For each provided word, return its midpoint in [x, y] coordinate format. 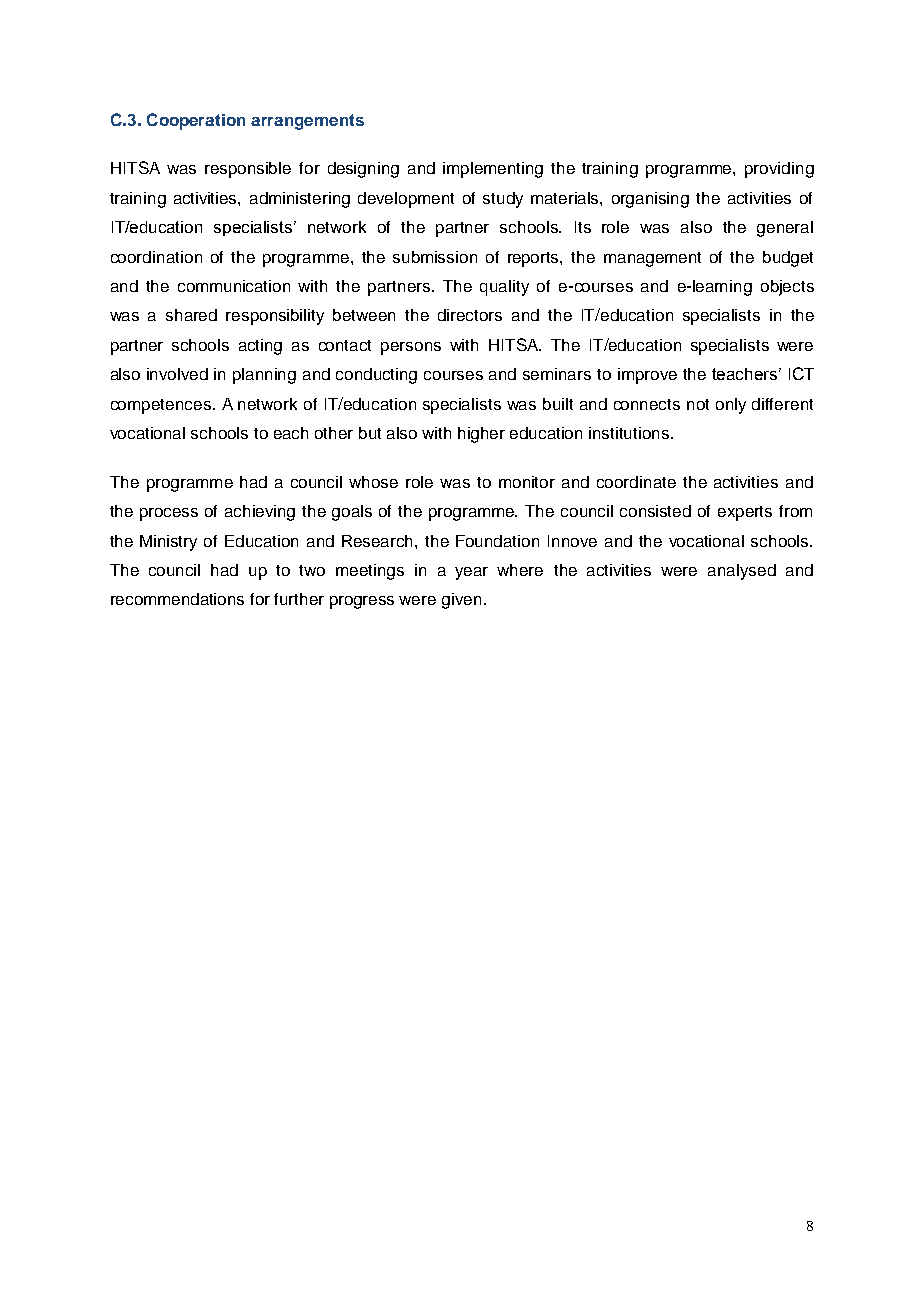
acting [260, 347]
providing [779, 170]
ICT [801, 373]
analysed [742, 572]
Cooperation [196, 121]
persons [411, 348]
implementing [493, 170]
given [461, 601]
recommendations [177, 599]
